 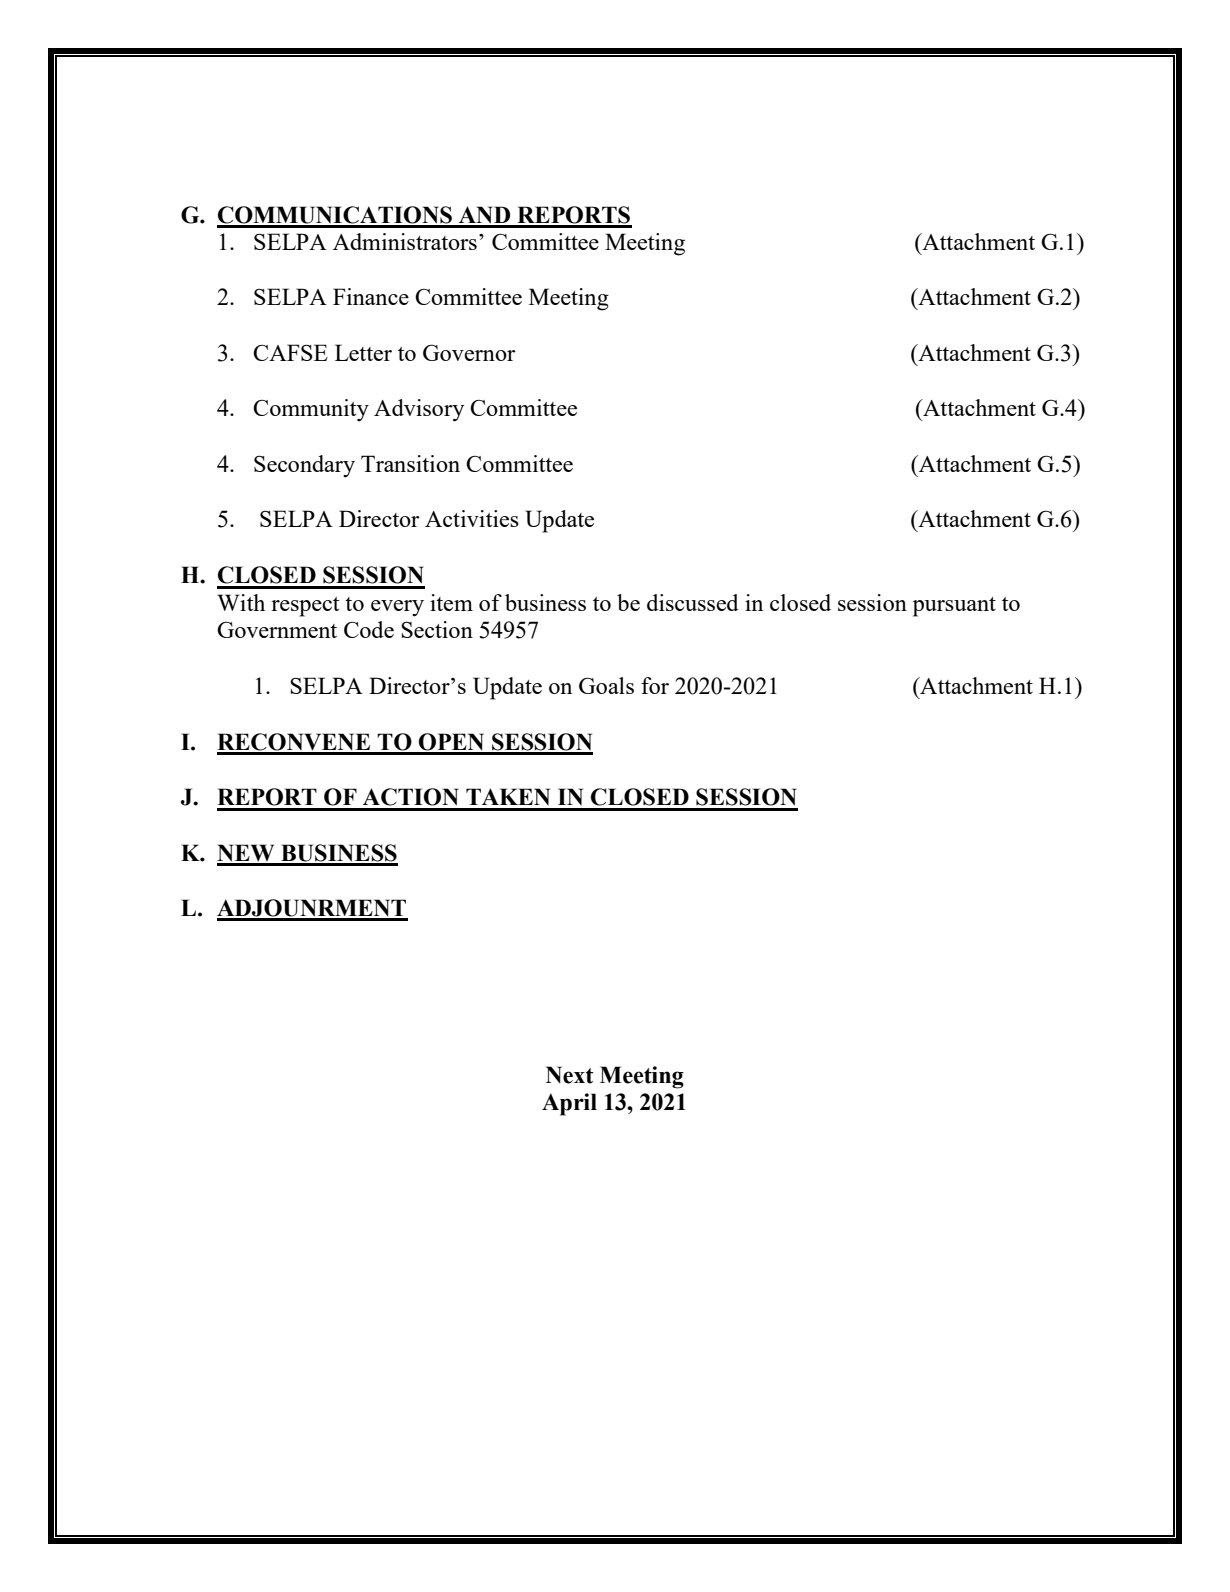 I want to click on Administrators, so click(x=405, y=241).
